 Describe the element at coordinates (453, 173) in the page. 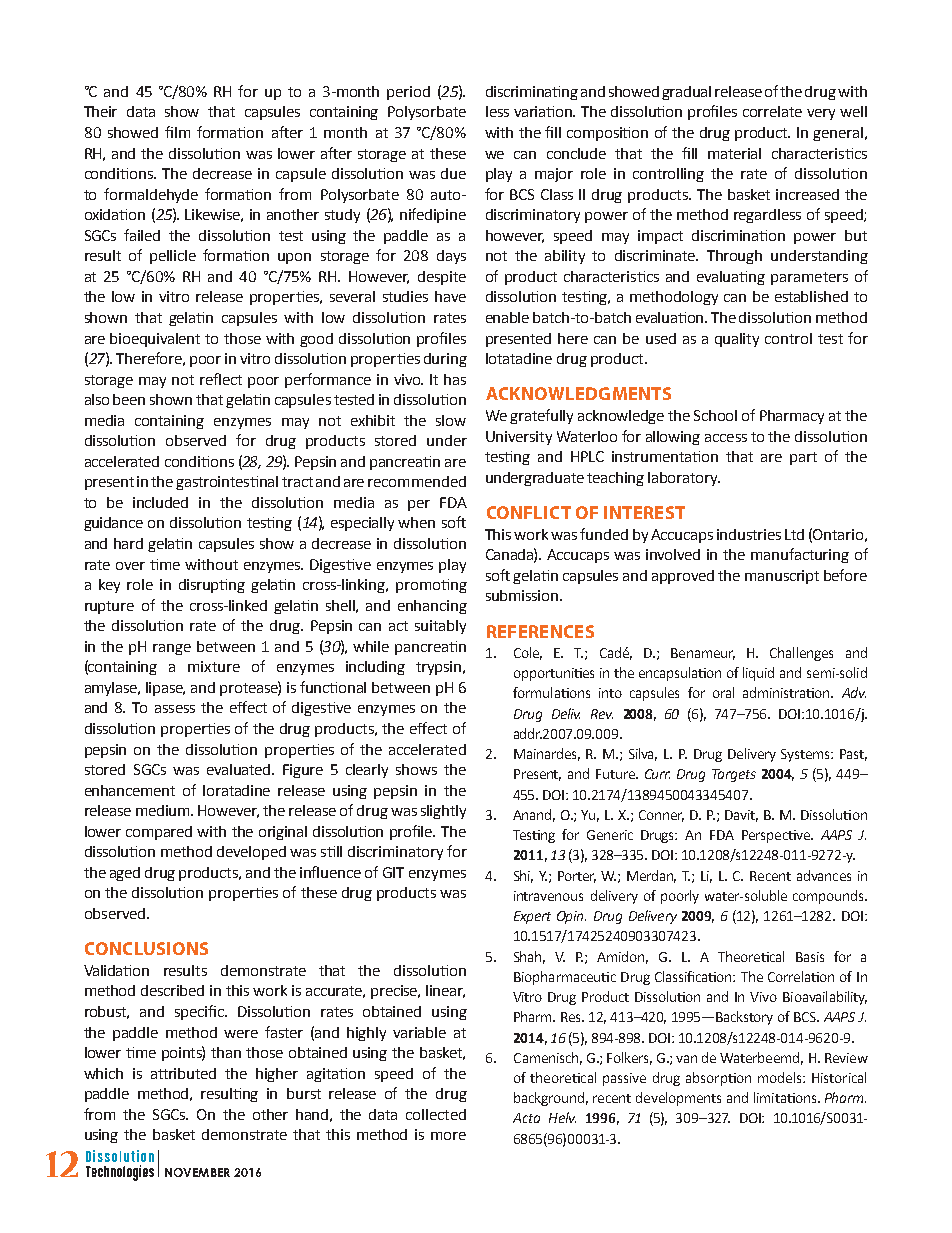

I see `due` at that location.
